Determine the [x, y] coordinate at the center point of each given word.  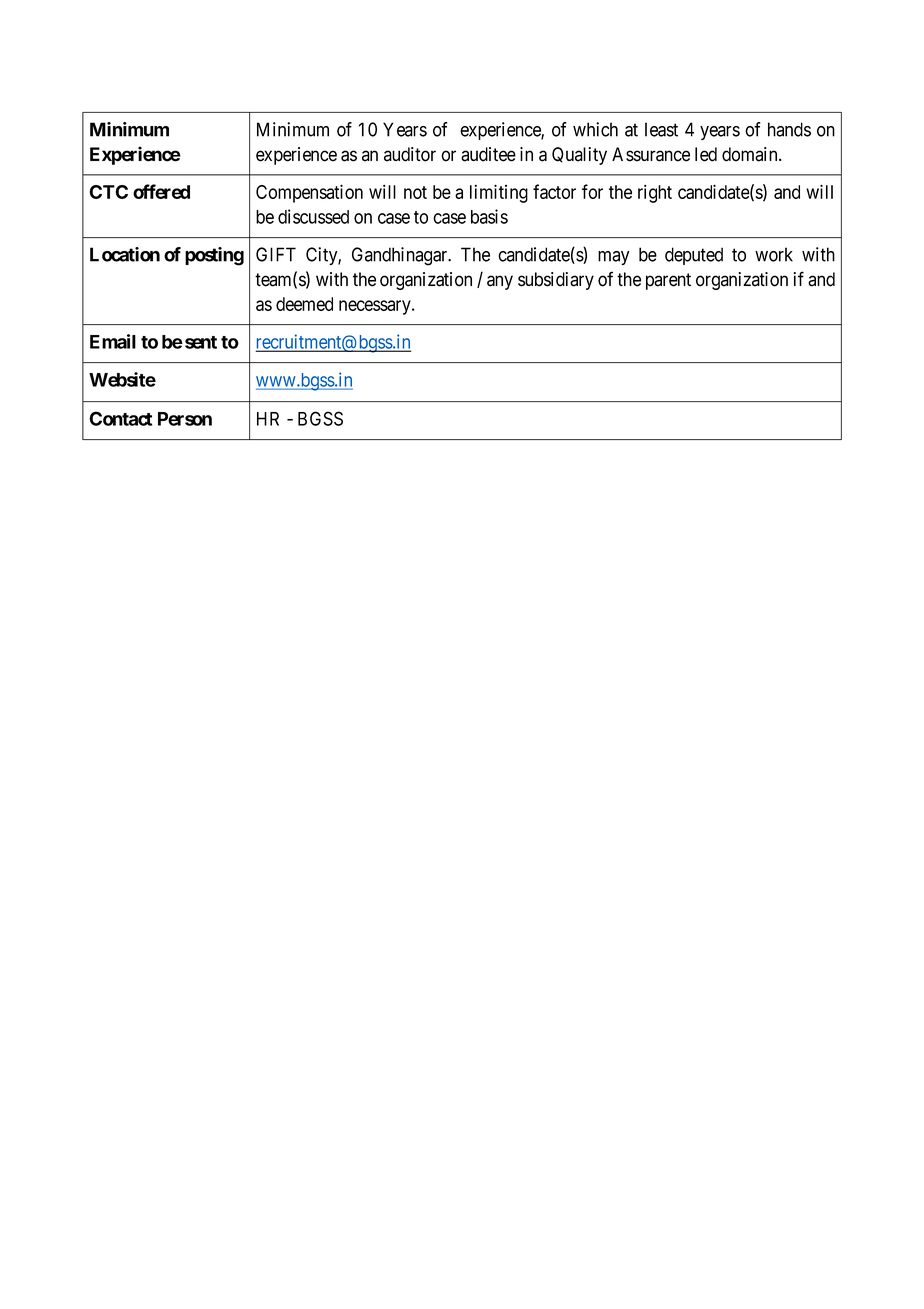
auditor [410, 154]
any [500, 282]
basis [489, 216]
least [661, 129]
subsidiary [556, 281]
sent [201, 342]
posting [214, 256]
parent [668, 281]
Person [185, 419]
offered [161, 191]
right [655, 193]
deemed [304, 304]
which [595, 129]
